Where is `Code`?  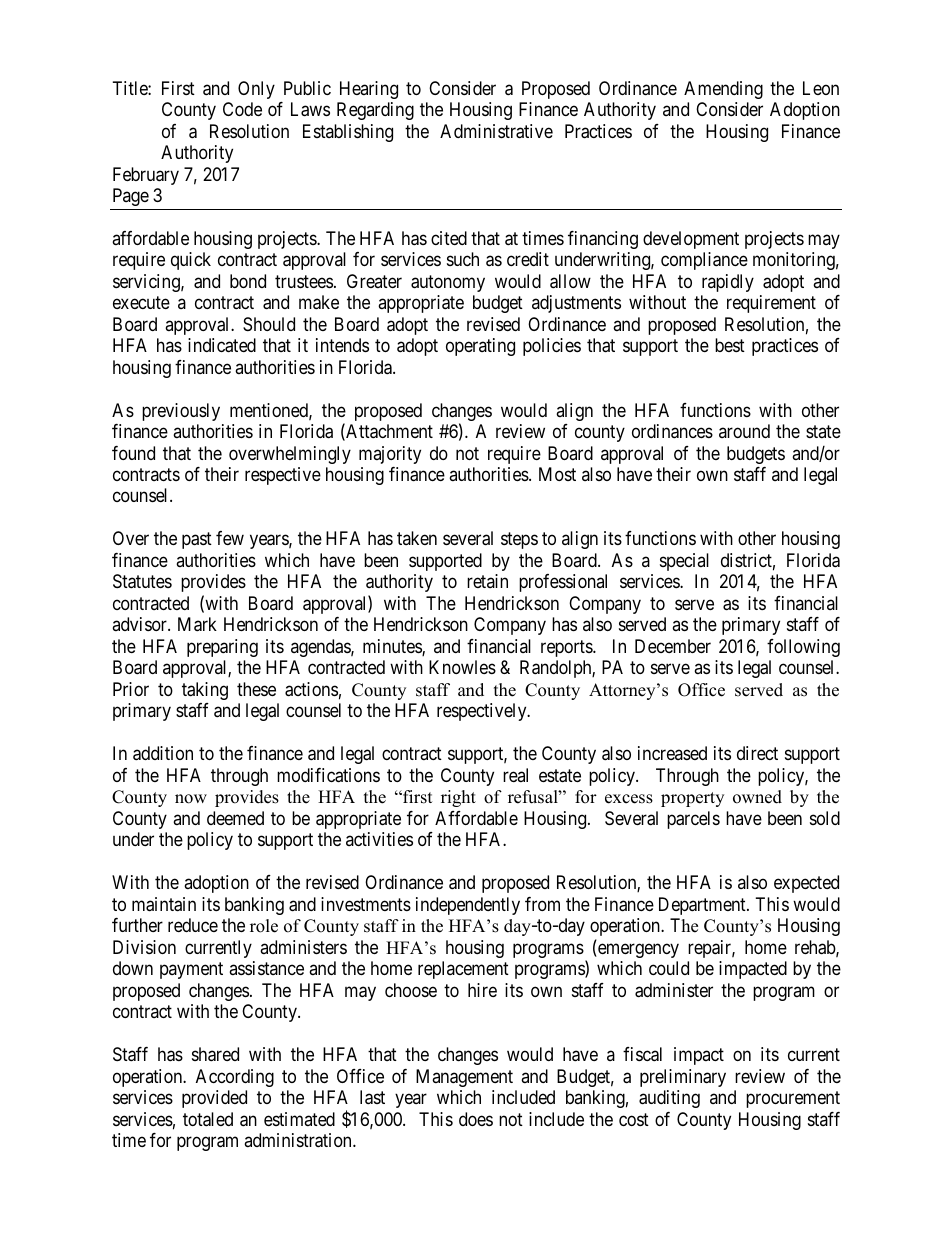 Code is located at coordinates (242, 109).
